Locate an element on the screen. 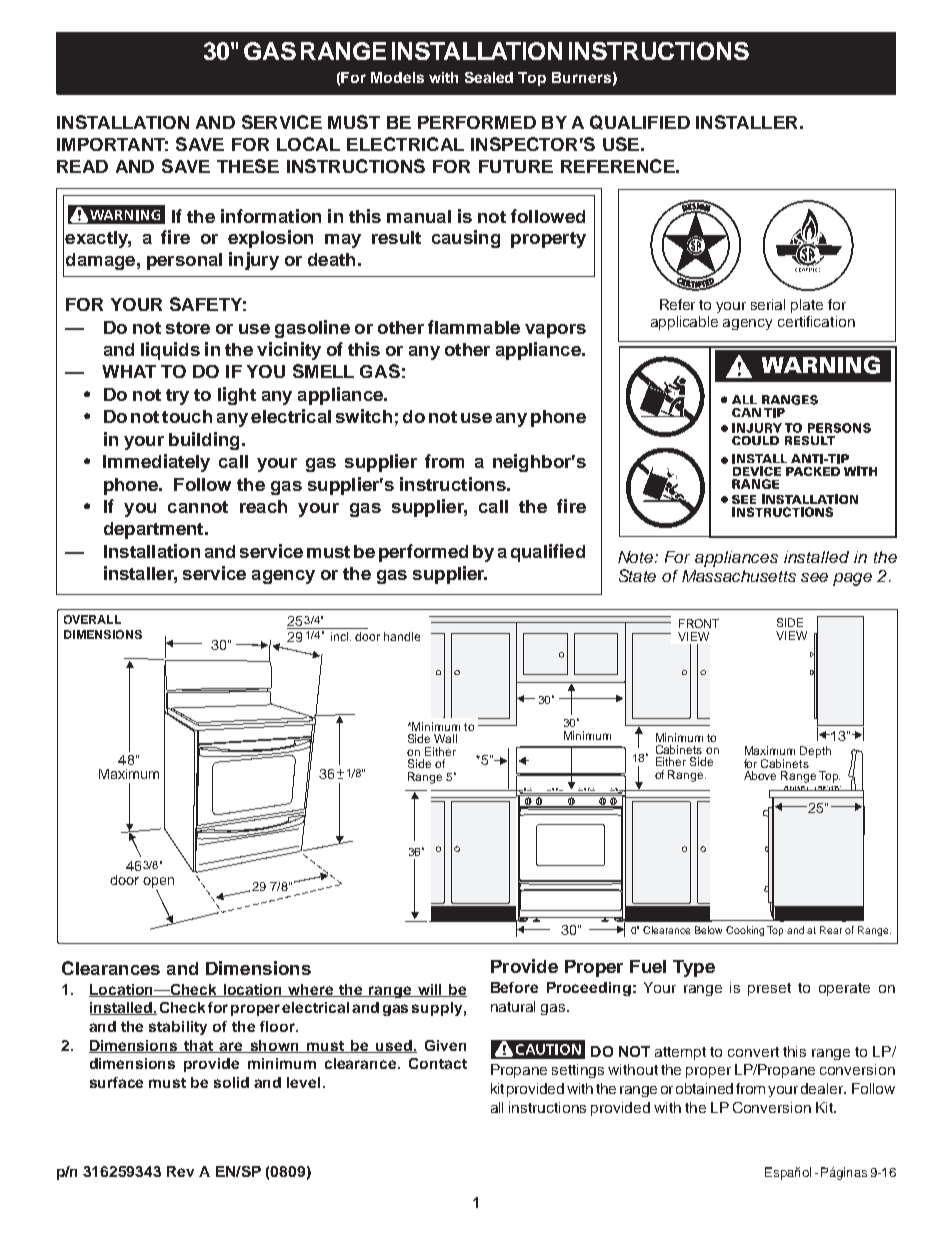  FUTURE is located at coordinates (516, 166).
